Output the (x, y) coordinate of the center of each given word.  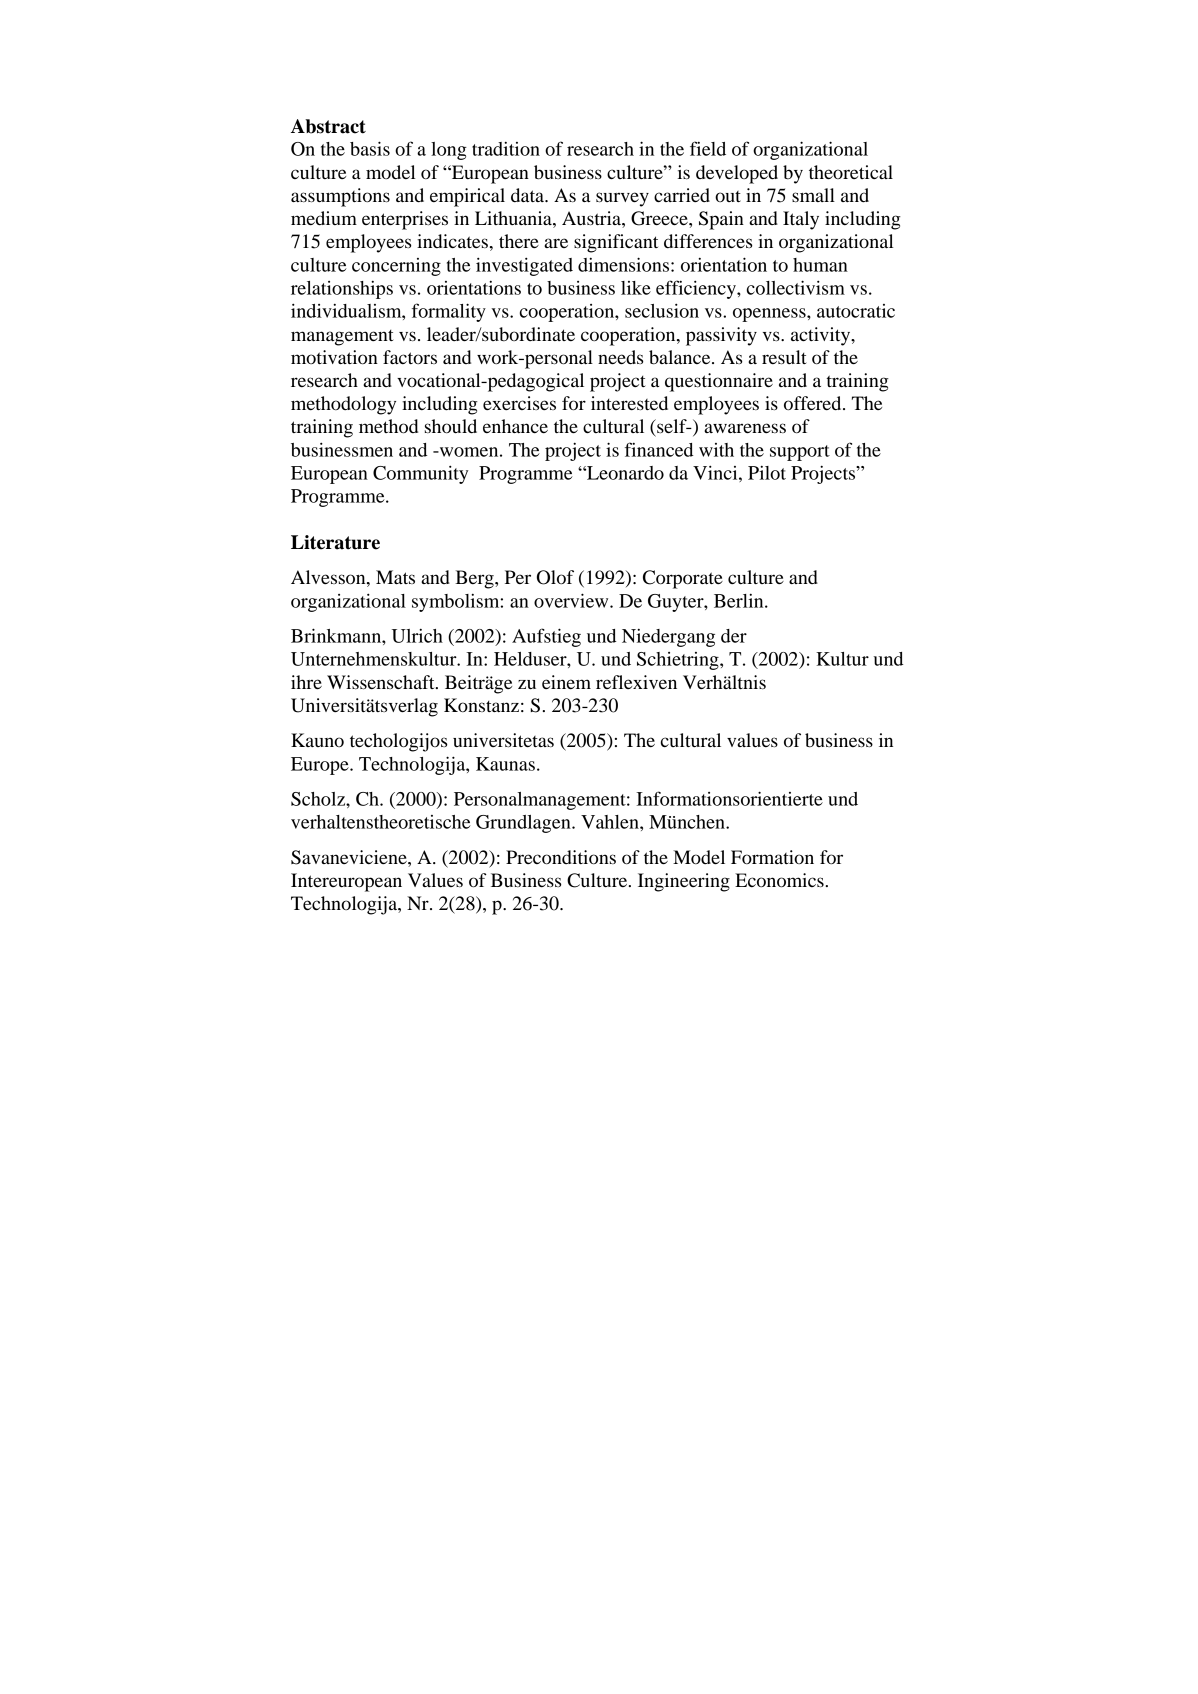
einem (566, 682)
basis (370, 148)
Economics (779, 880)
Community (420, 474)
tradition (506, 149)
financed (659, 449)
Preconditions (561, 857)
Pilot (767, 473)
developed (737, 174)
